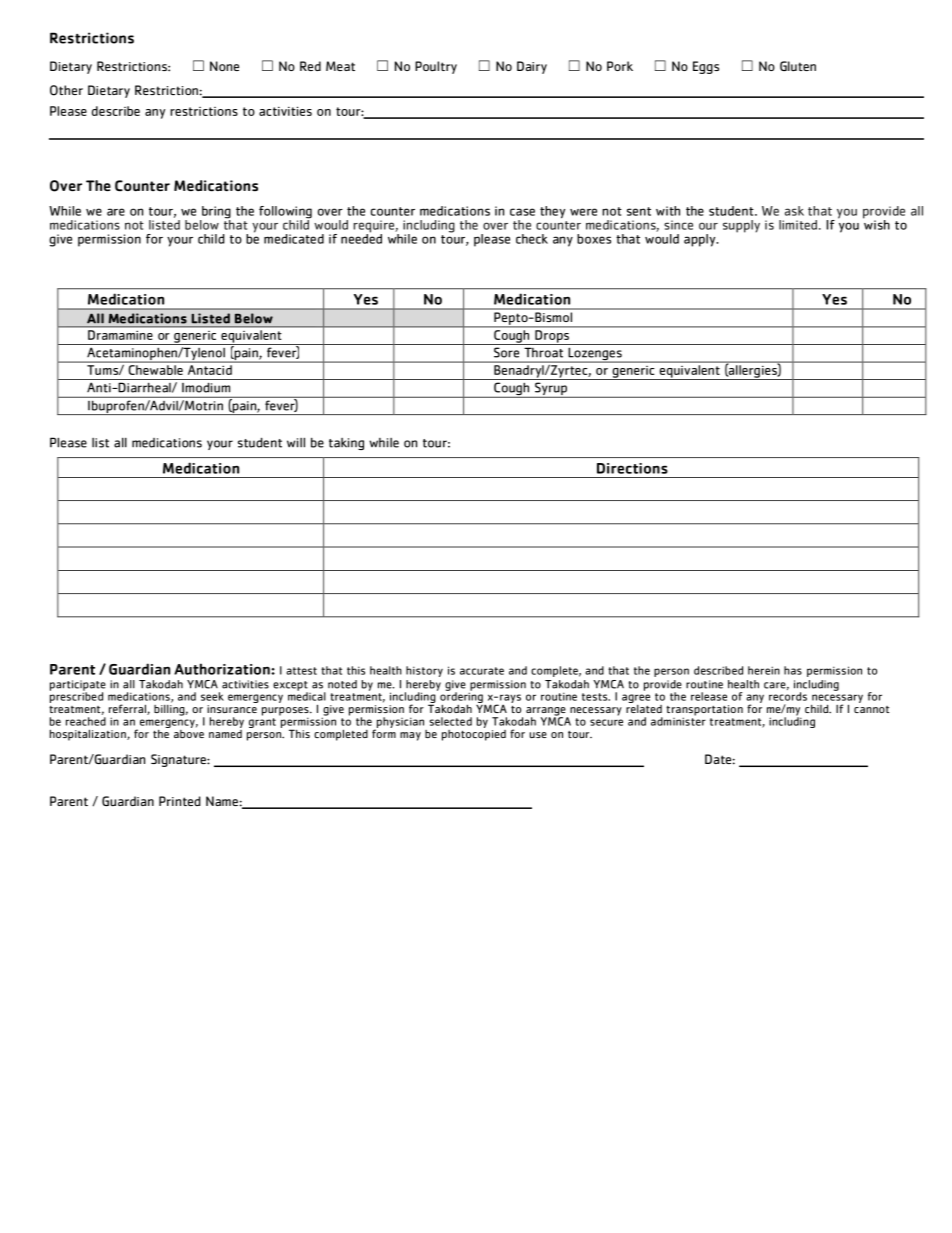 This screenshot has width=952, height=1233. Describe the element at coordinates (793, 670) in the screenshot. I see `has` at that location.
